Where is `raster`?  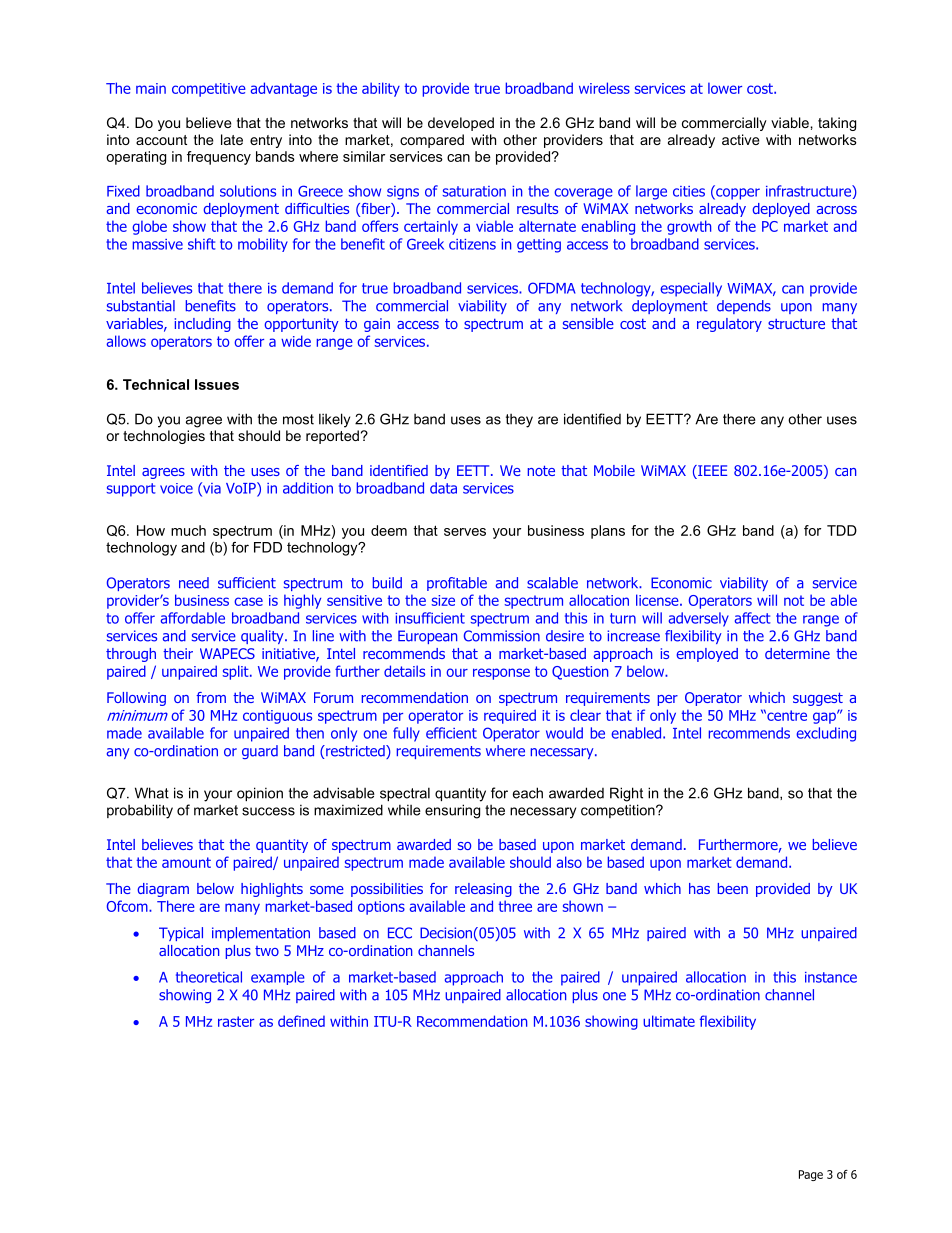
raster is located at coordinates (236, 1021).
